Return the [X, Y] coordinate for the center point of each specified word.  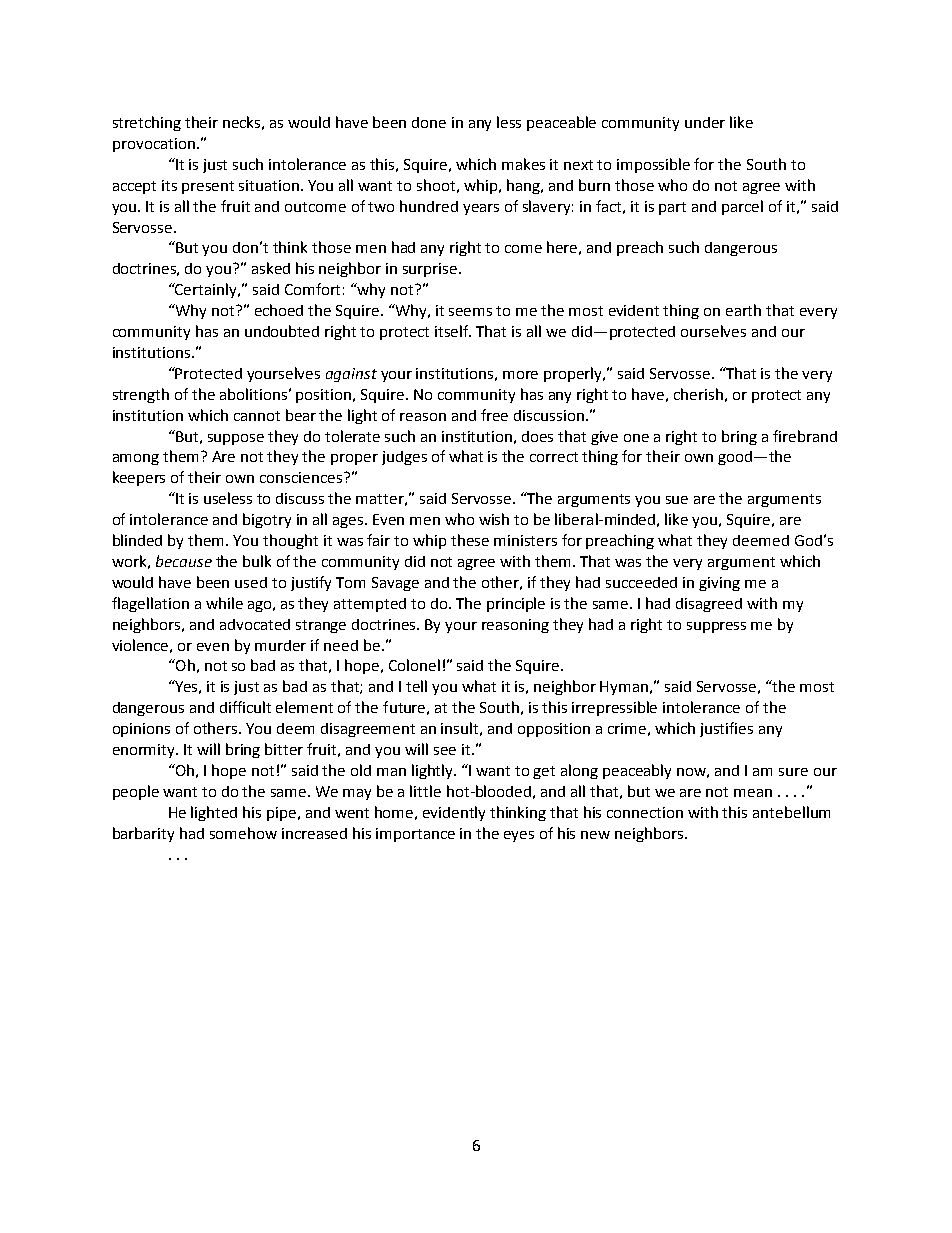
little [425, 791]
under [705, 122]
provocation [154, 145]
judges [404, 458]
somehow [243, 833]
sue [677, 500]
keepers [139, 478]
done [429, 122]
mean [753, 793]
